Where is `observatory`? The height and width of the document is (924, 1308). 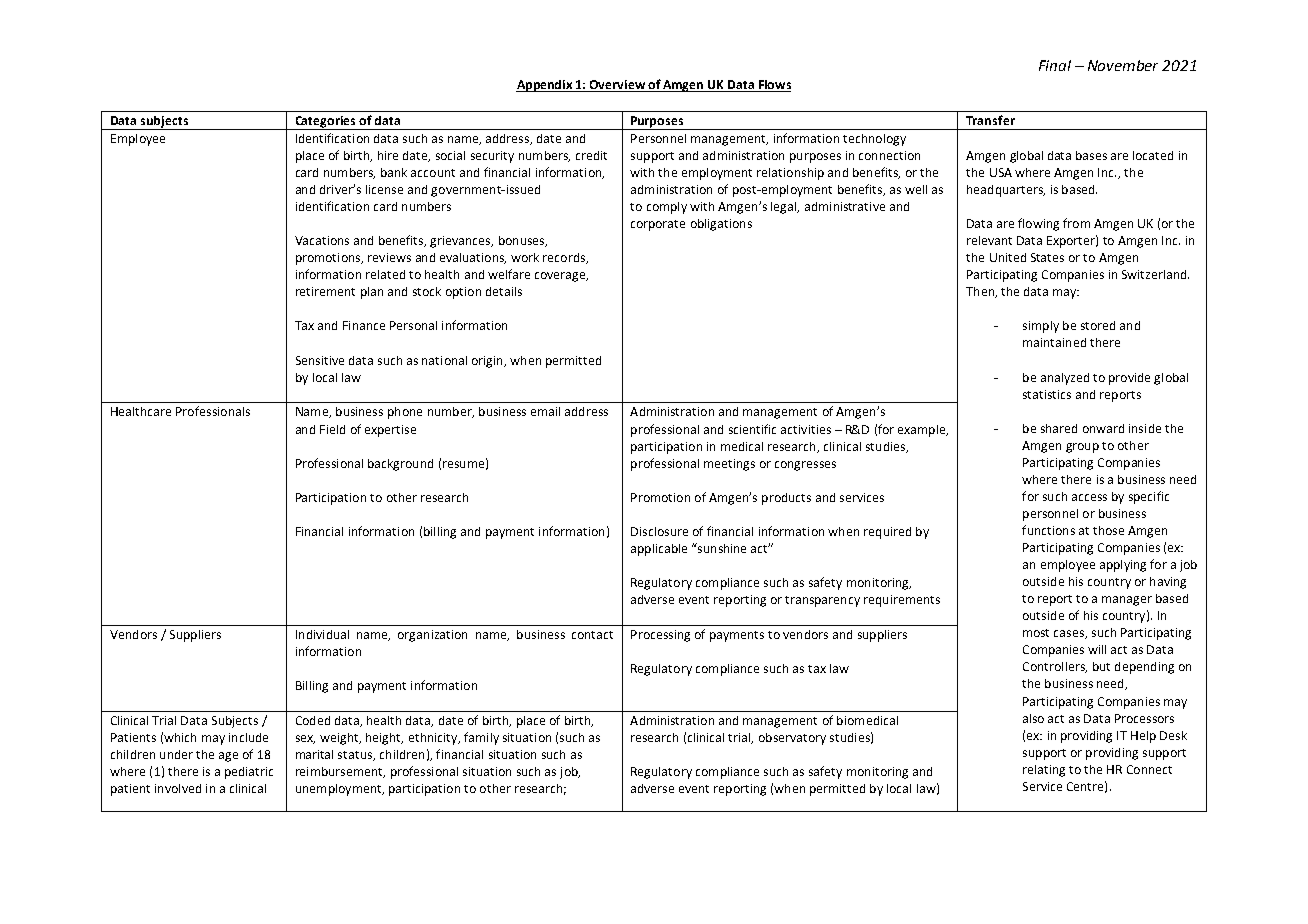
observatory is located at coordinates (792, 739).
